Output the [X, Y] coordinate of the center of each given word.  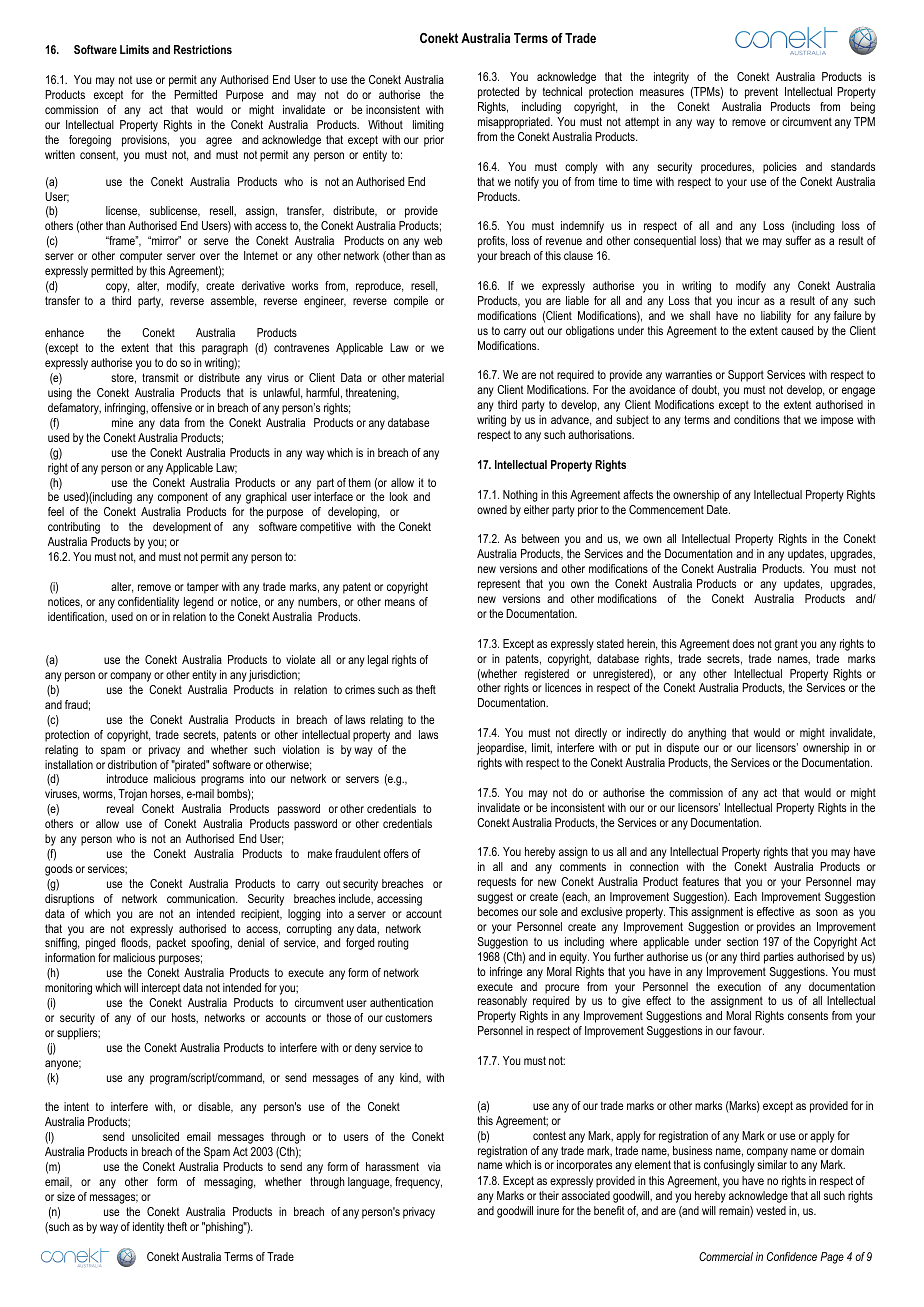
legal [378, 661]
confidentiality [148, 603]
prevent [761, 93]
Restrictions [203, 49]
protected [498, 93]
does [743, 643]
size [66, 1196]
